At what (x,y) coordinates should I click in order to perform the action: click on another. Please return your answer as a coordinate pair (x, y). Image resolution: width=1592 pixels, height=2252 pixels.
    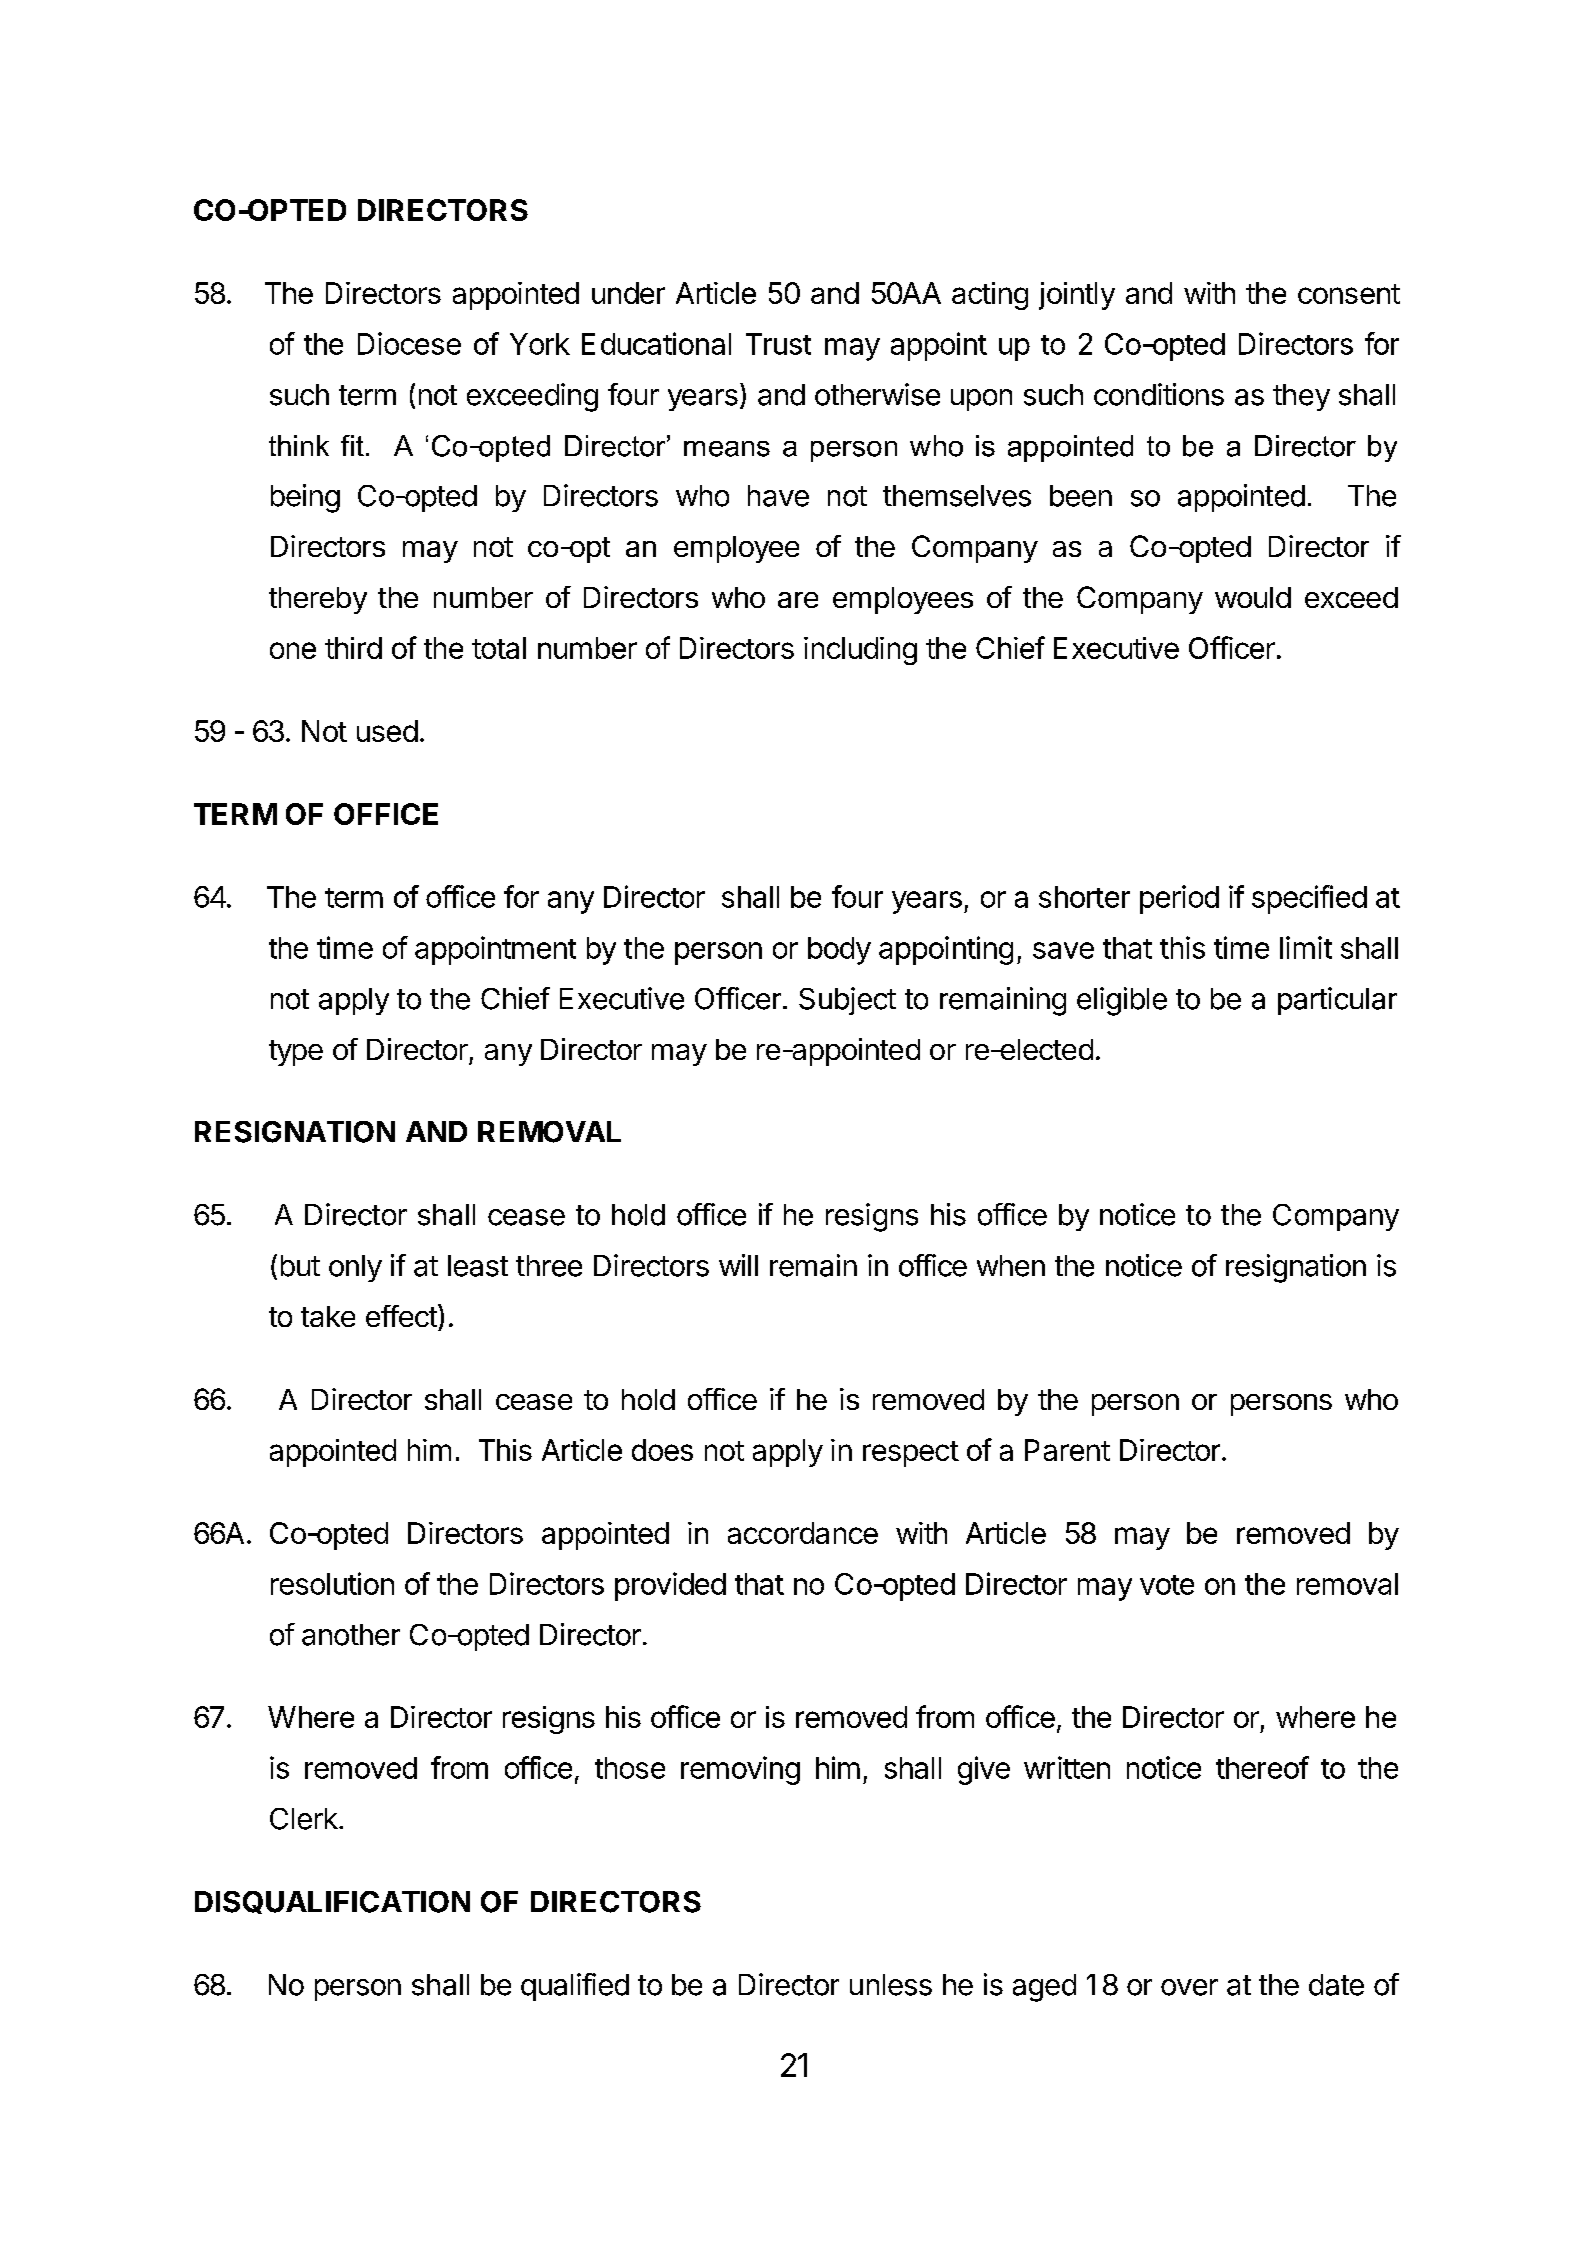
    Looking at the image, I should click on (351, 1635).
